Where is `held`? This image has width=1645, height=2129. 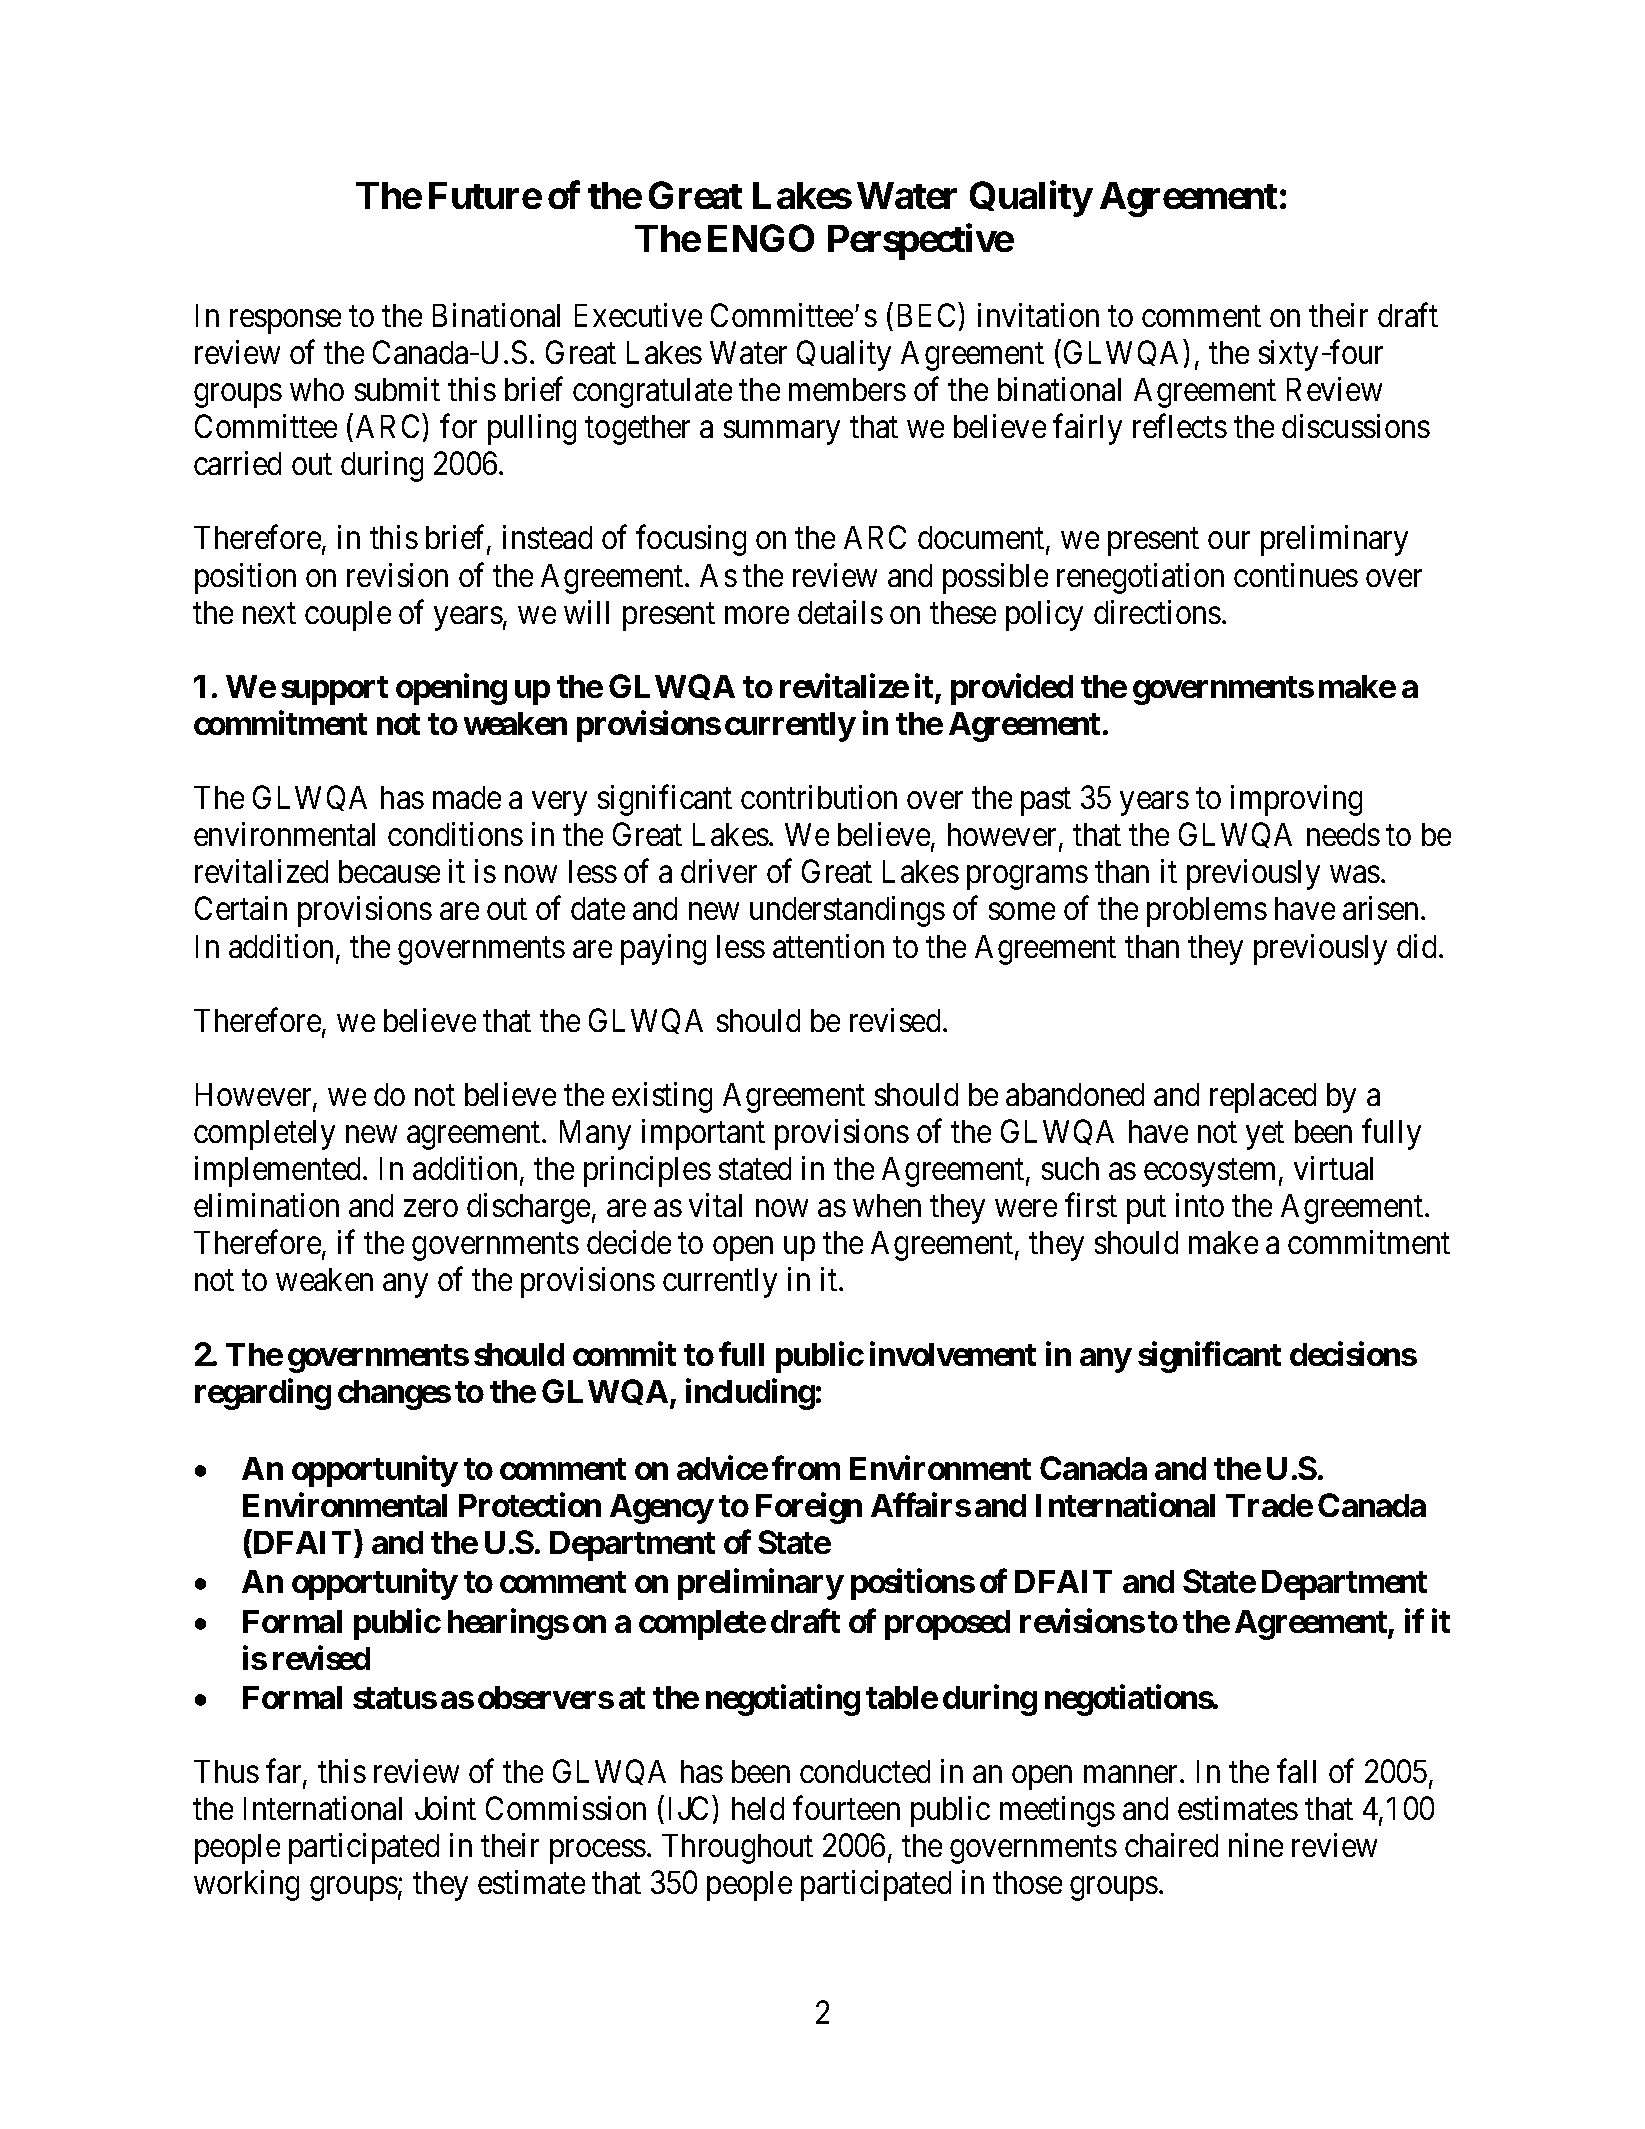
held is located at coordinates (758, 1808).
